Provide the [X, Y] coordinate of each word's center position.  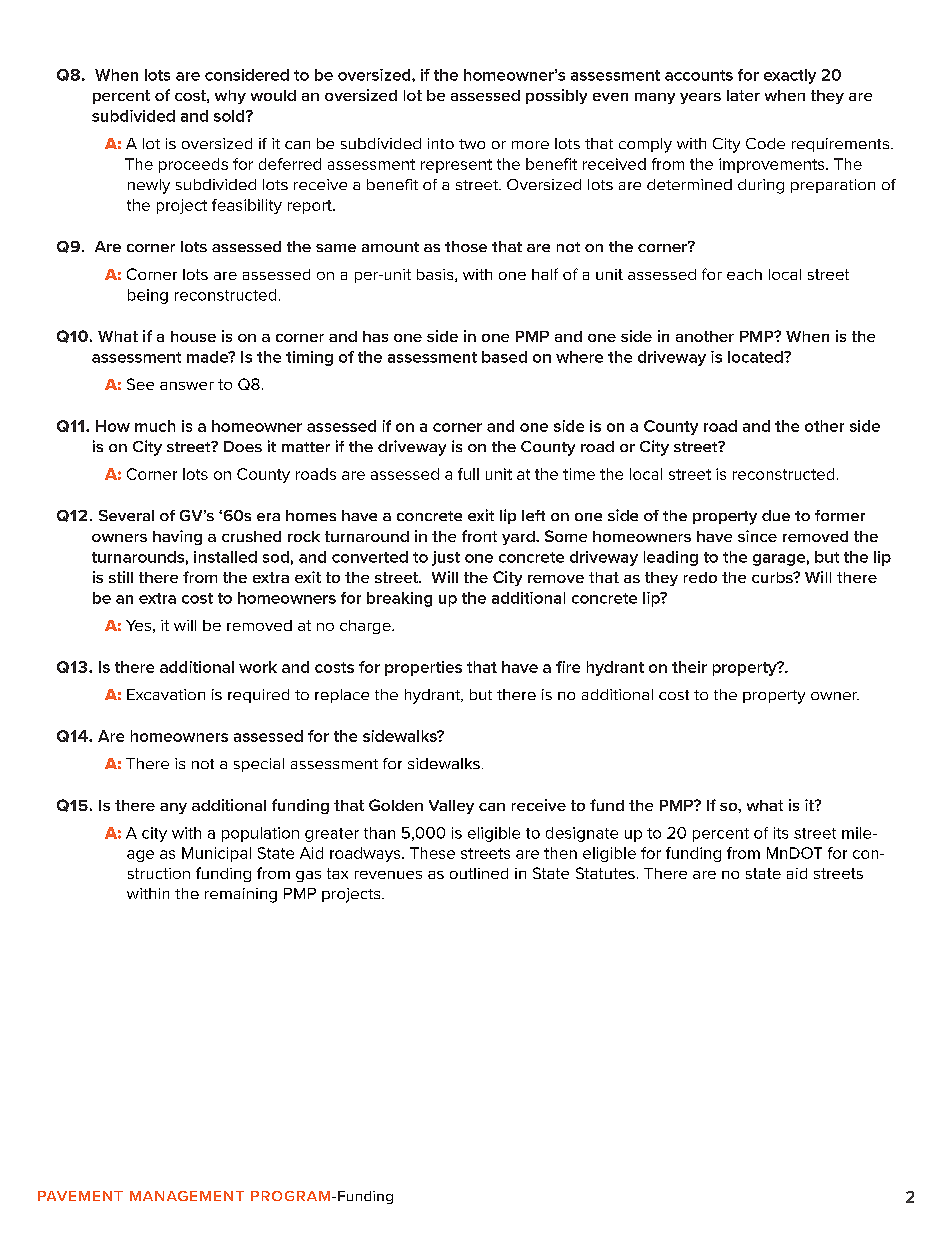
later [743, 95]
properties [423, 668]
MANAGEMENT [187, 1196]
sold [230, 116]
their [689, 667]
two [472, 144]
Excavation [166, 694]
